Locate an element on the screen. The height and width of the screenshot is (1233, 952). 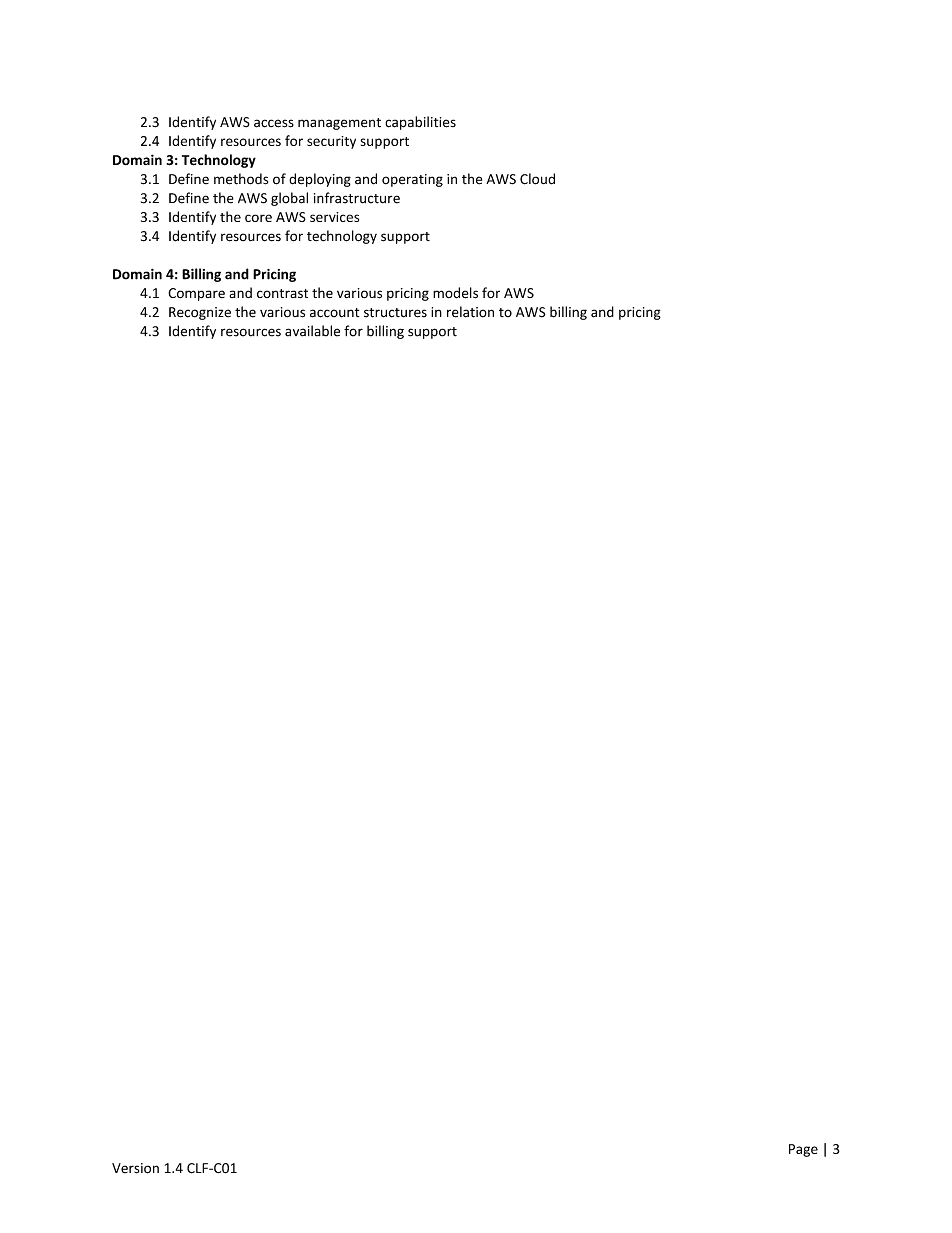
models is located at coordinates (455, 293).
